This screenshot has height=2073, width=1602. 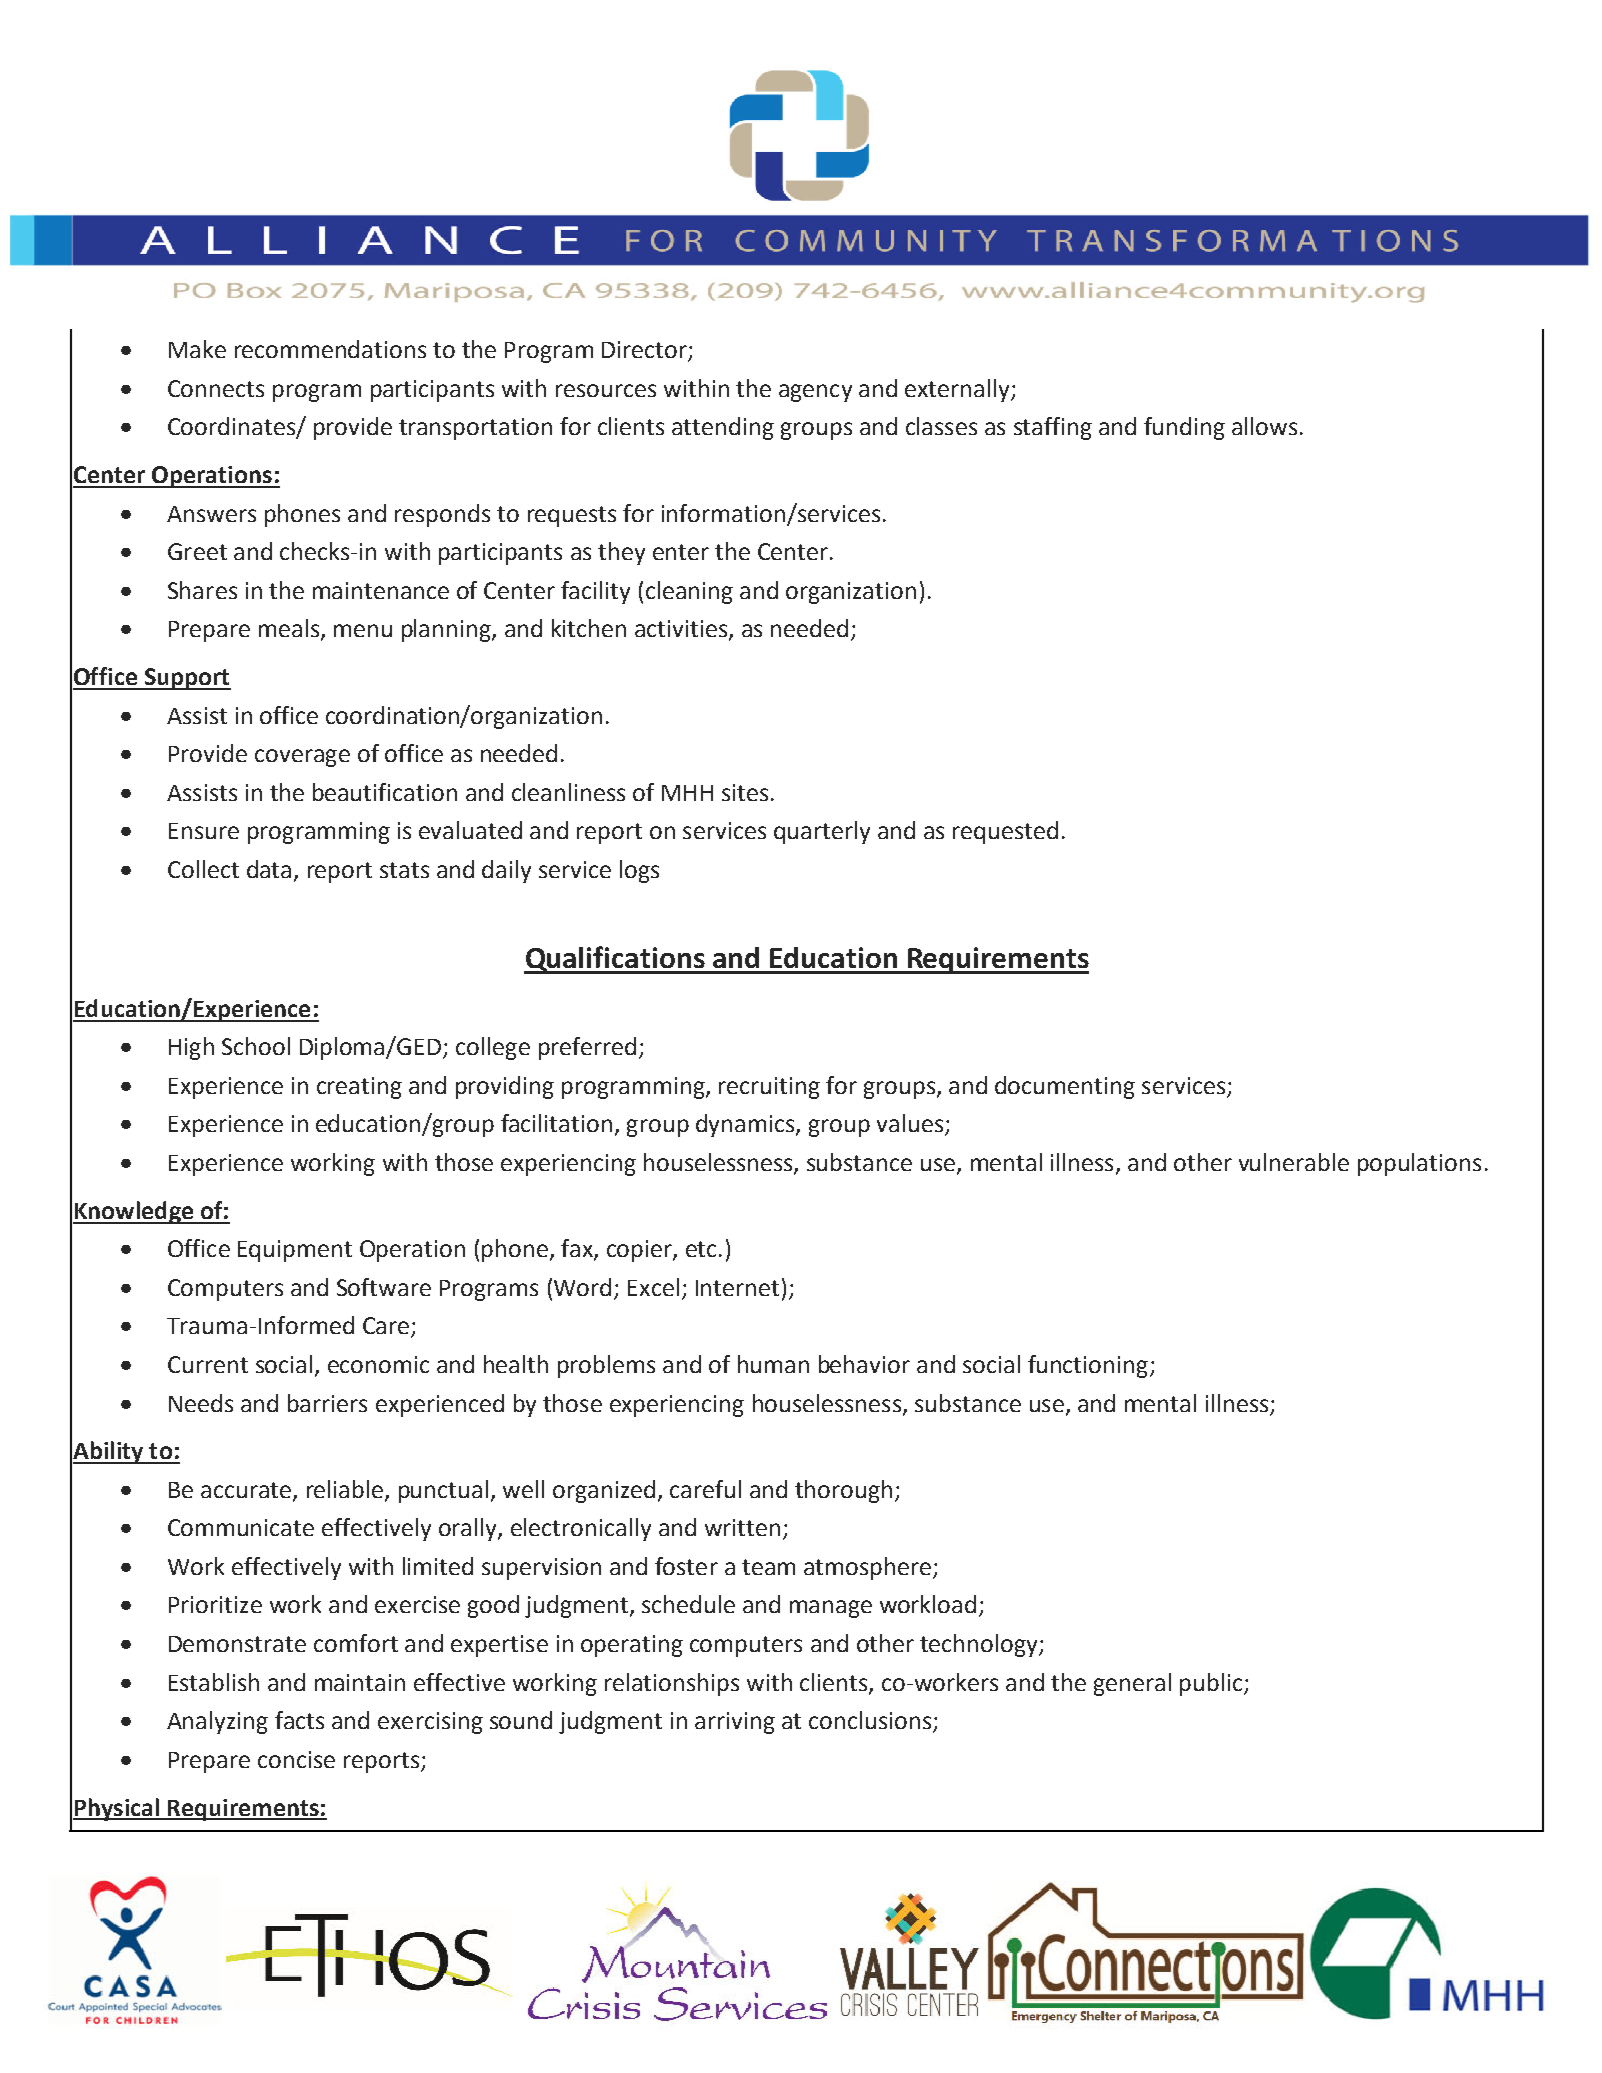 What do you see at coordinates (735, 1723) in the screenshot?
I see `arriving` at bounding box center [735, 1723].
